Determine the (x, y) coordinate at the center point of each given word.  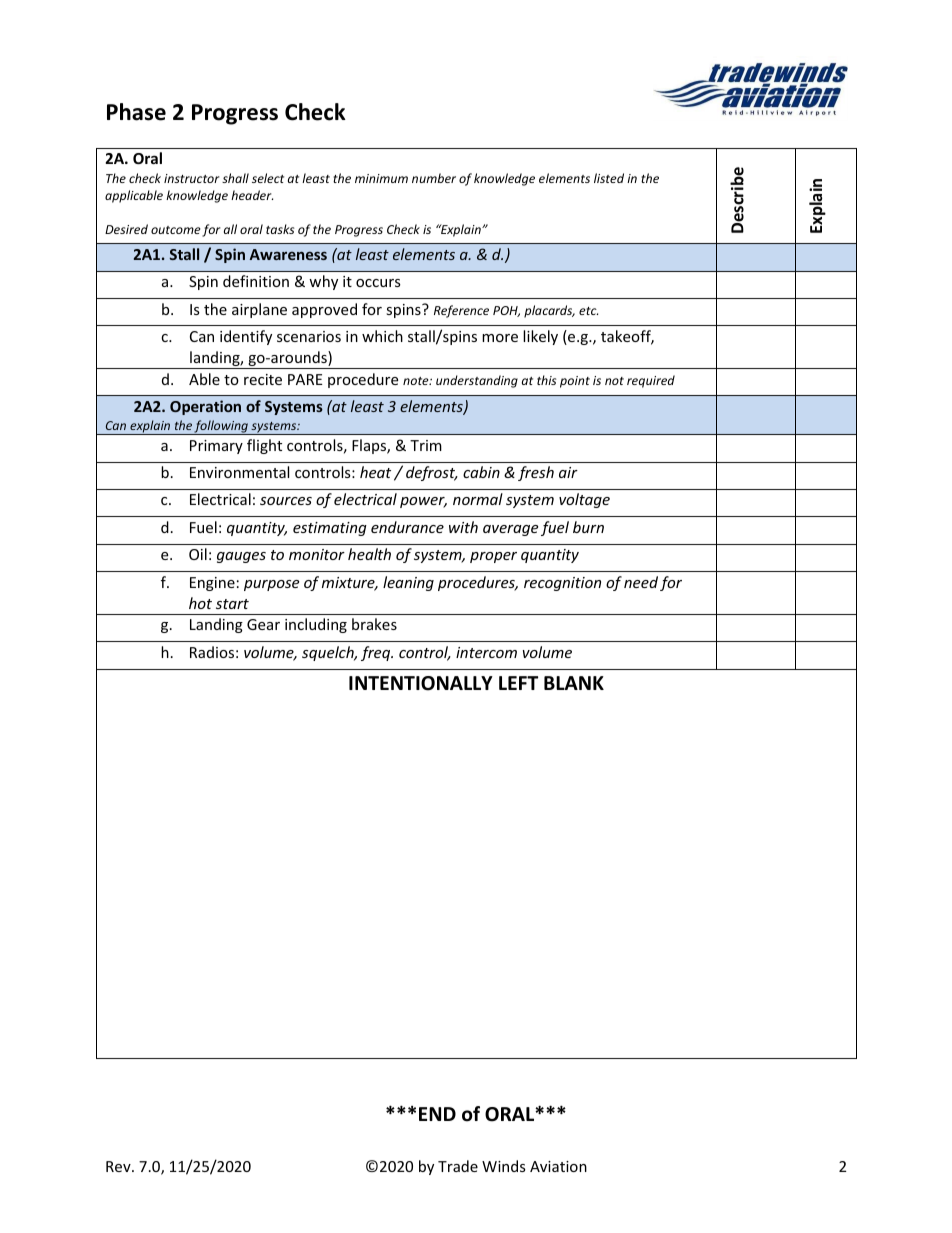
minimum (381, 178)
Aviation (558, 1166)
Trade (458, 1166)
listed (609, 178)
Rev (119, 1166)
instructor (192, 178)
